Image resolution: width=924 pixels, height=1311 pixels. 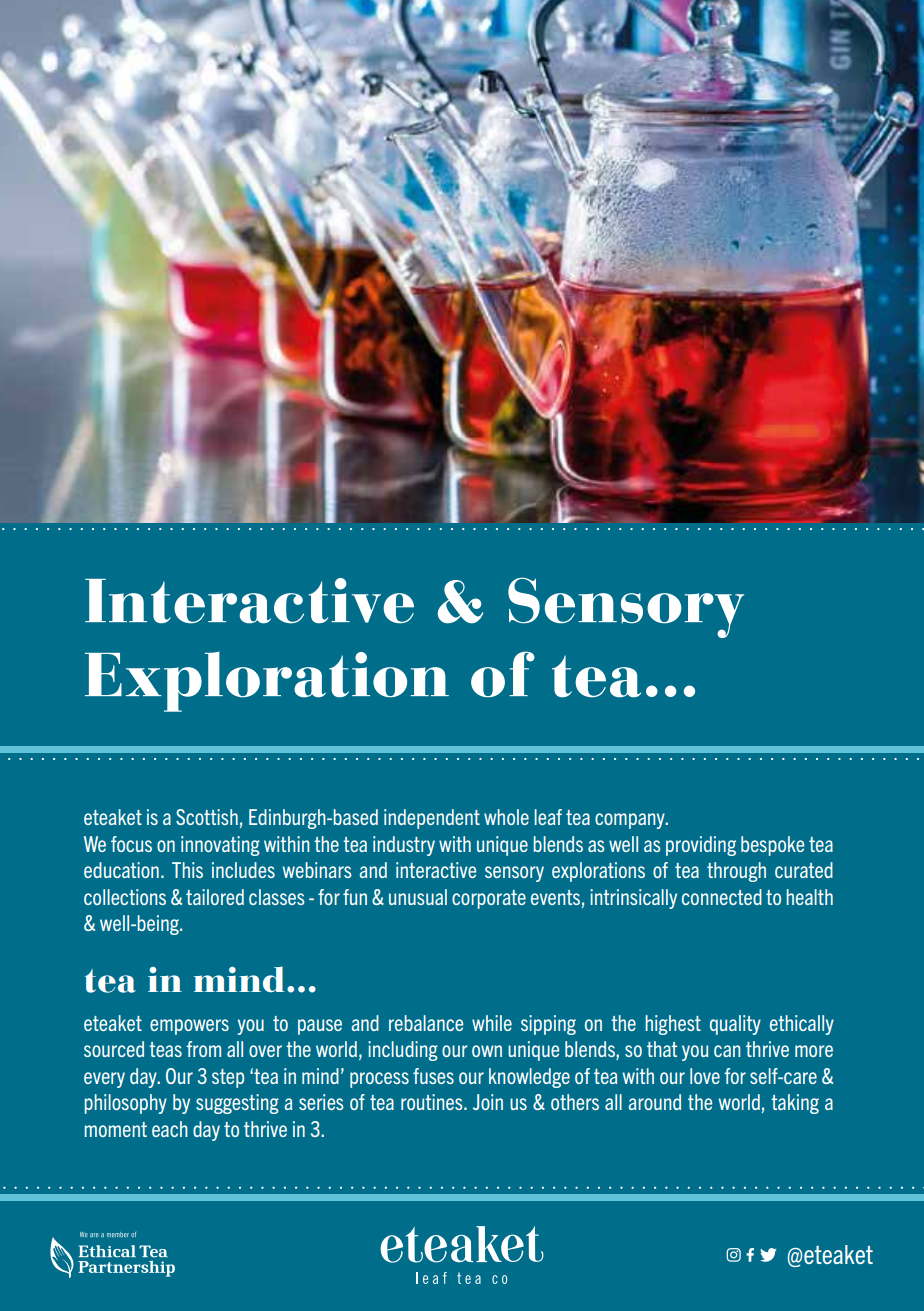 I want to click on independent, so click(x=432, y=819).
